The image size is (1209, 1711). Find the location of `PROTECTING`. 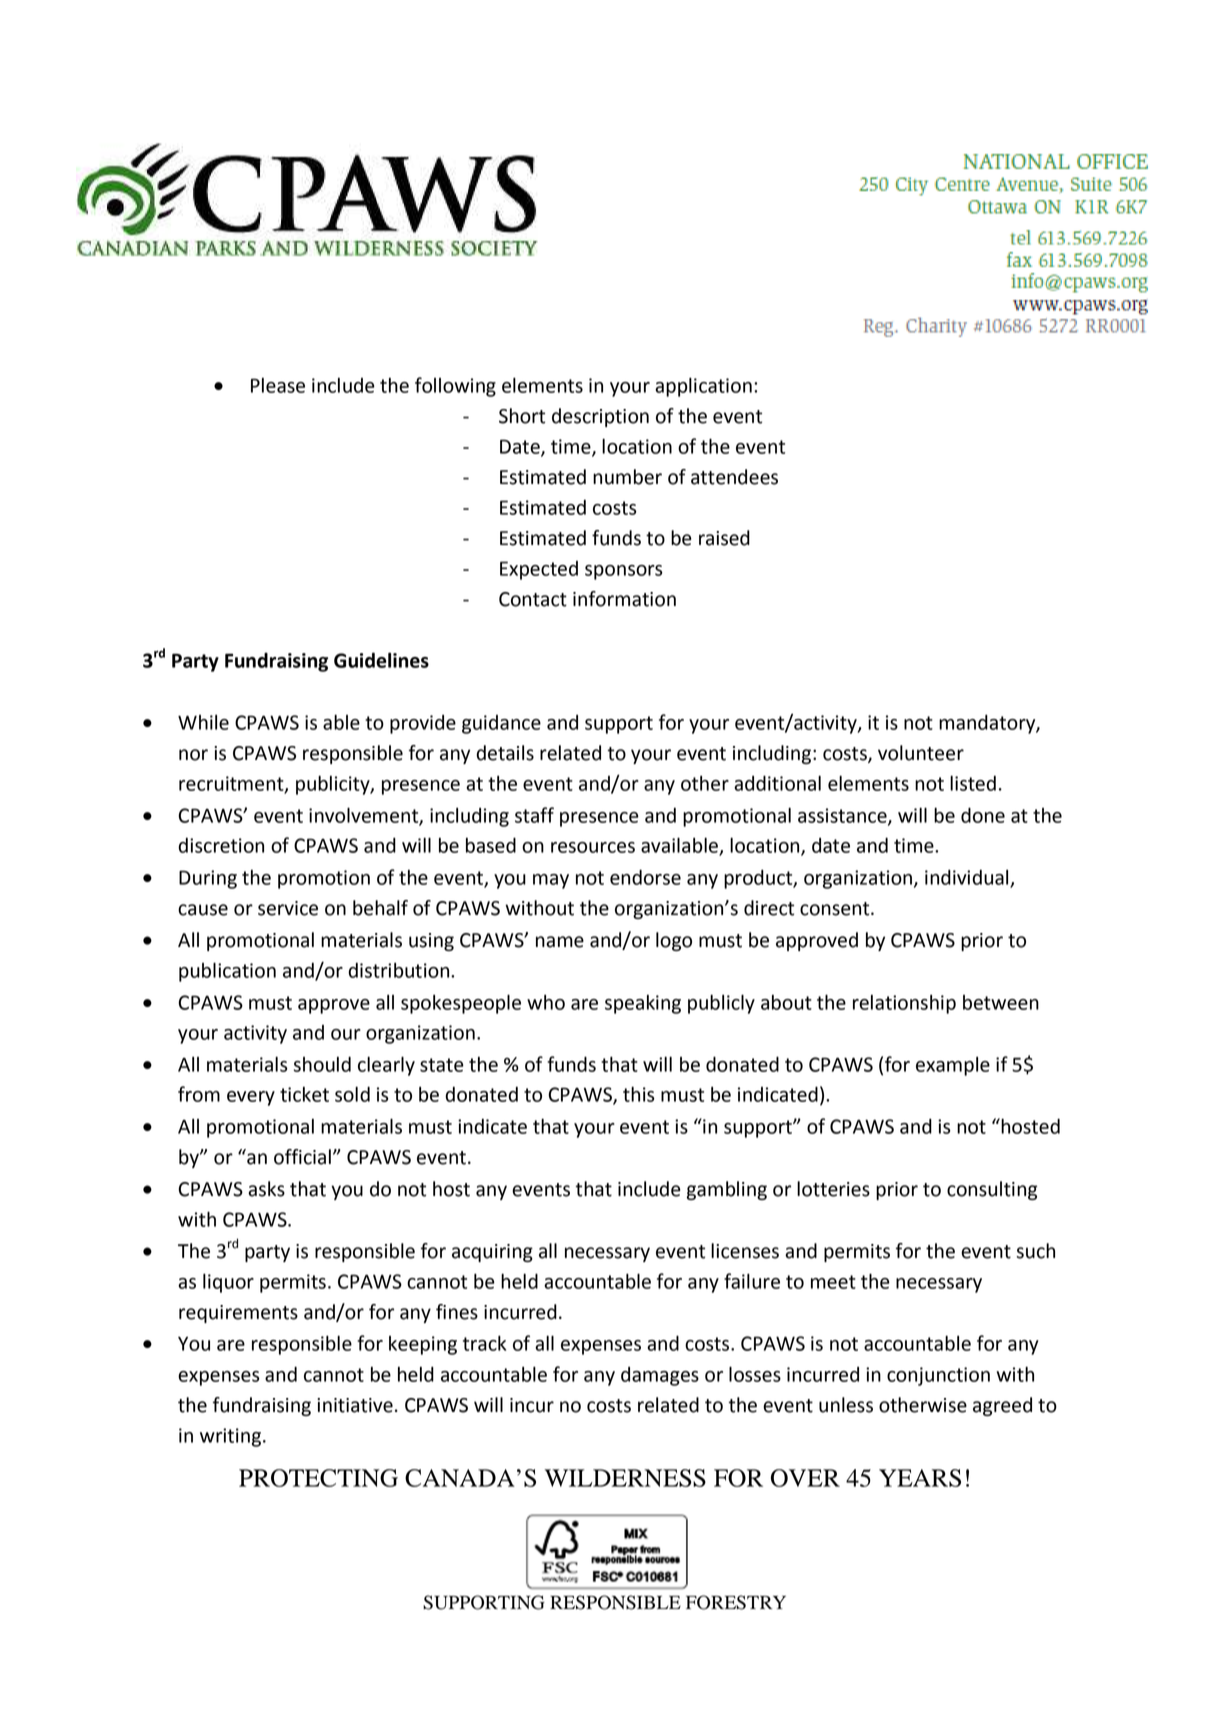

PROTECTING is located at coordinates (318, 1478).
